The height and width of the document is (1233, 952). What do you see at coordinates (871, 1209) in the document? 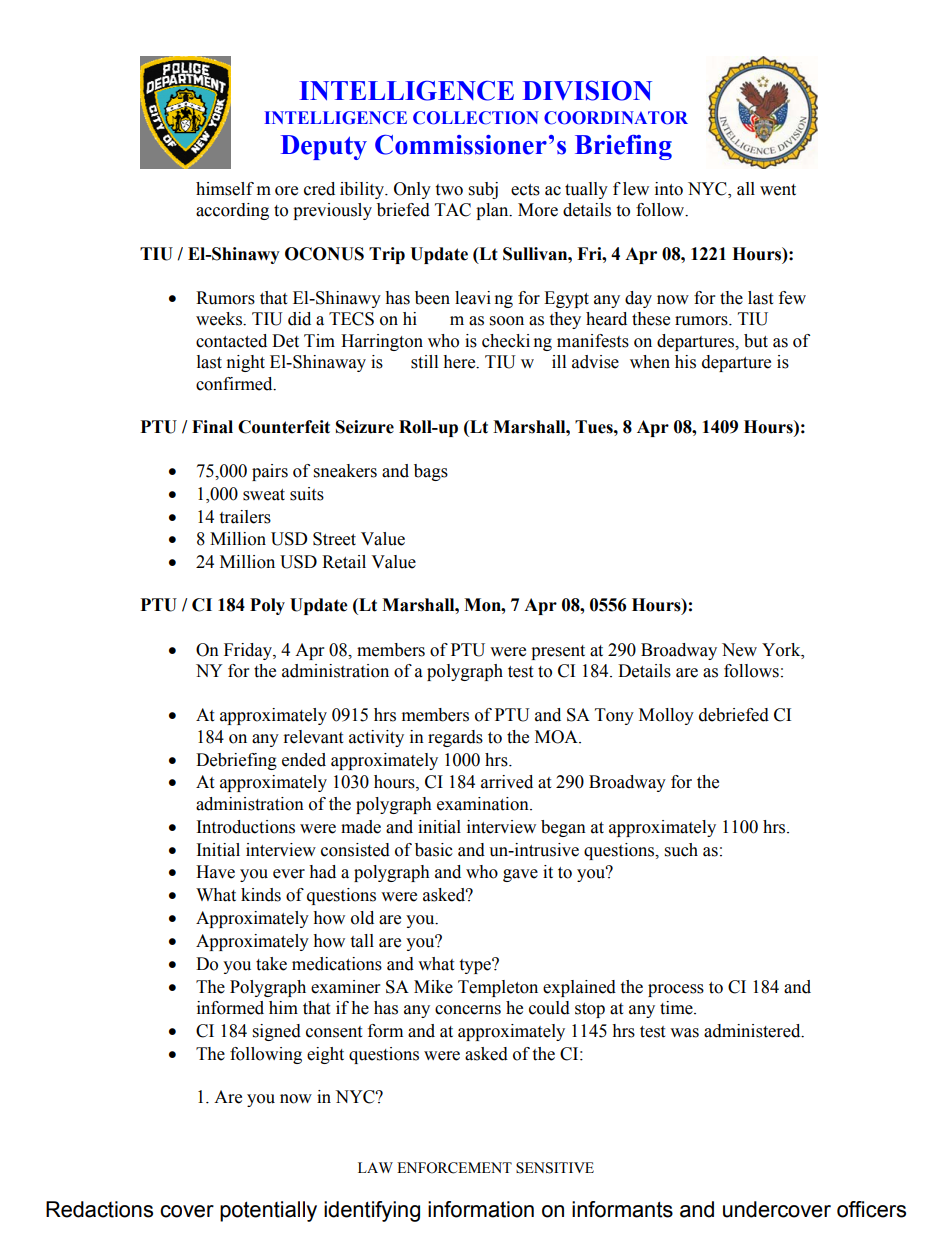
I see `officers` at bounding box center [871, 1209].
